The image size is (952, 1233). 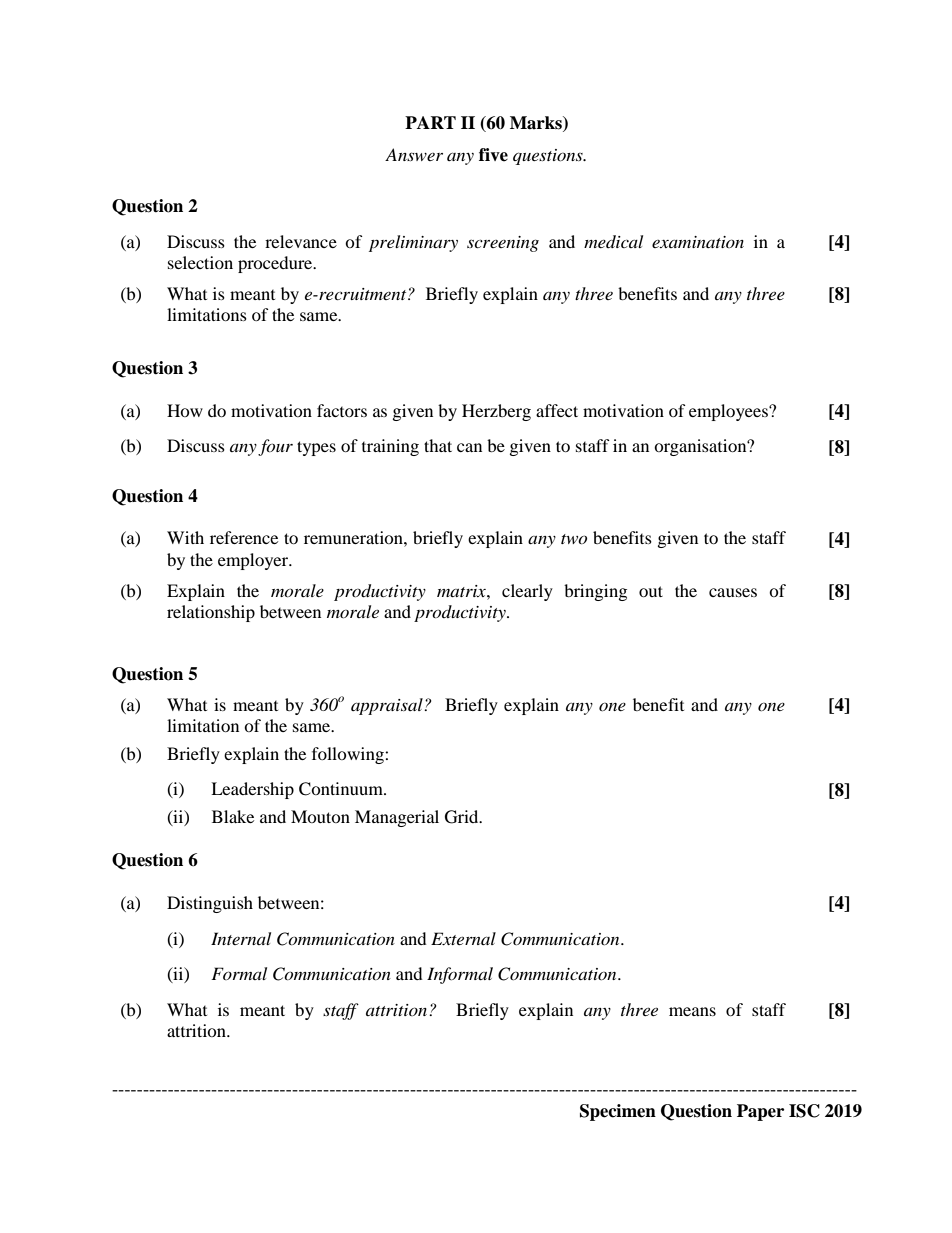 I want to click on Leadership, so click(x=252, y=790).
